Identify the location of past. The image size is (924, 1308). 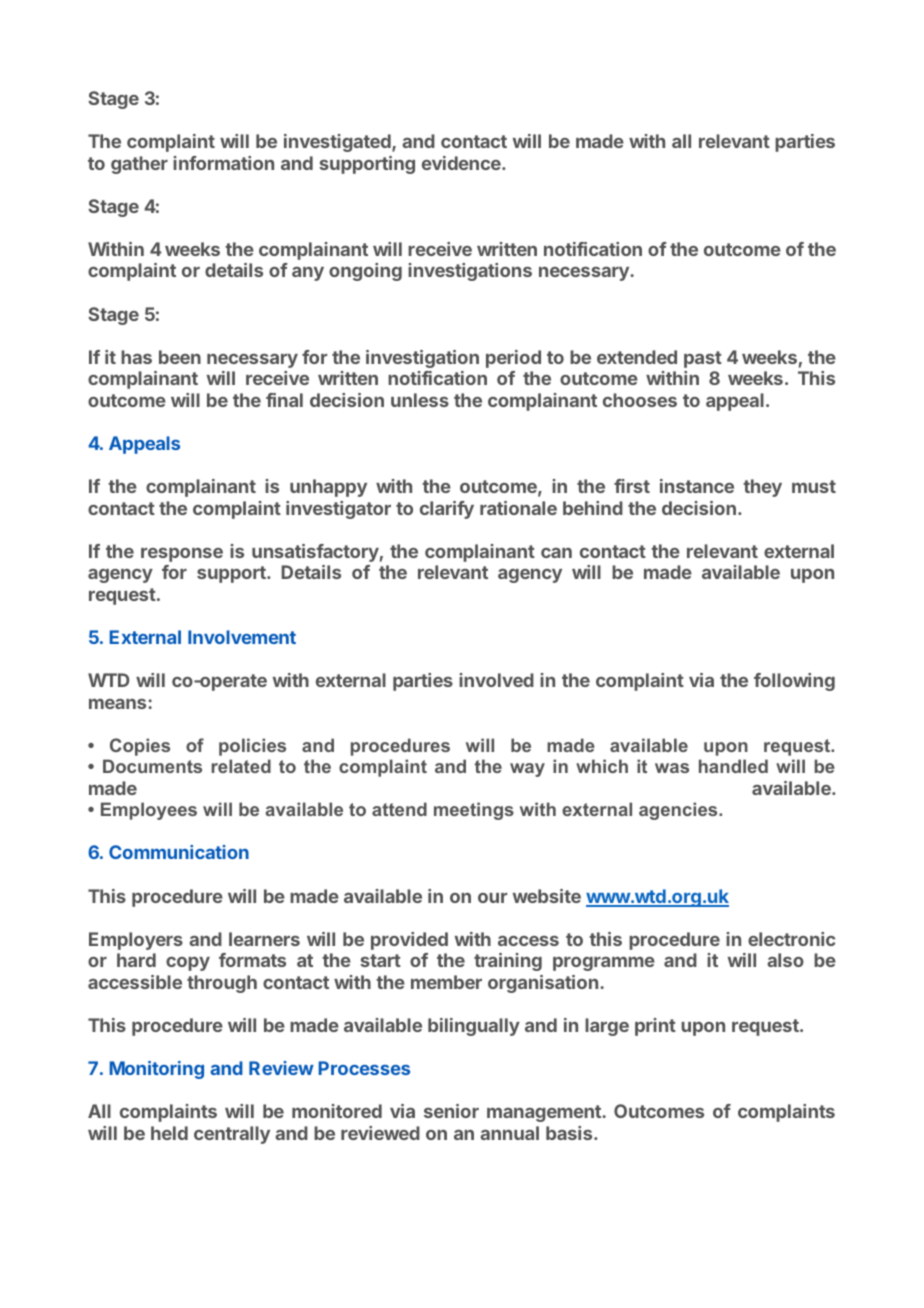
(703, 359).
